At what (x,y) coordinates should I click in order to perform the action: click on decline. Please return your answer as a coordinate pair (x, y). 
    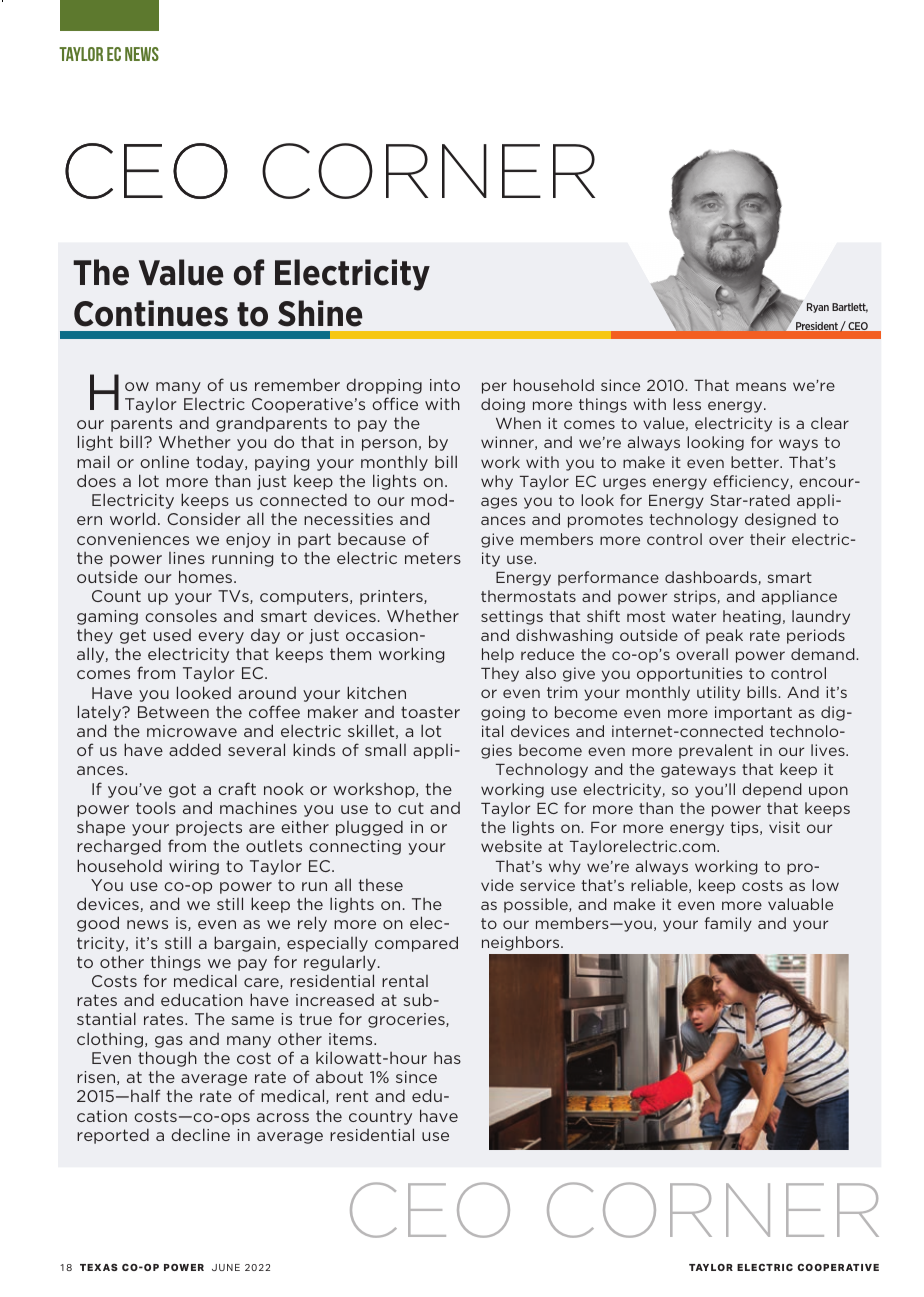
    Looking at the image, I should click on (200, 1134).
